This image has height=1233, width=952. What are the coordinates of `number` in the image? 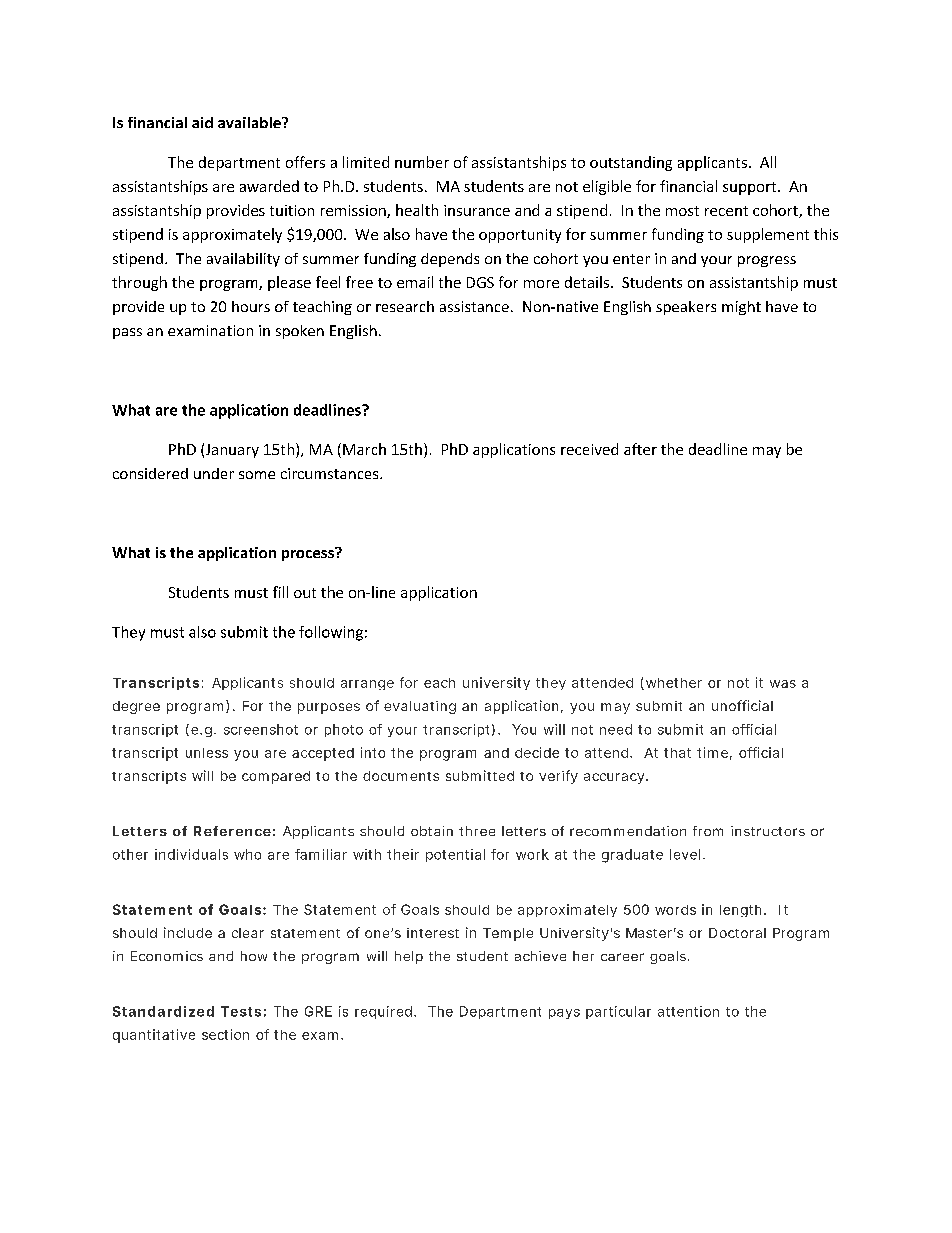 It's located at (422, 162).
